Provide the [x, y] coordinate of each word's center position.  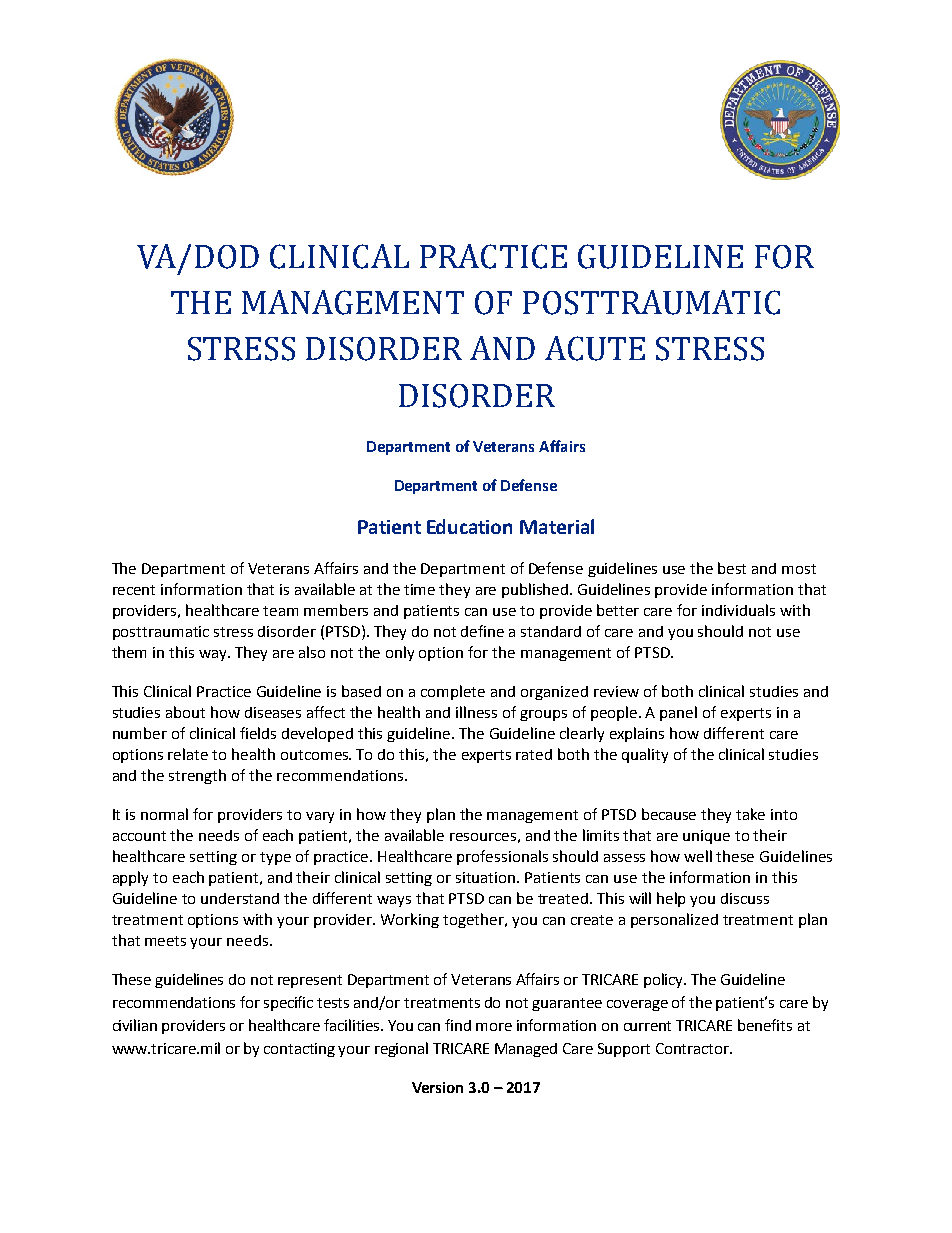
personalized [674, 920]
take [750, 814]
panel [678, 713]
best [732, 568]
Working [410, 920]
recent [134, 590]
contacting [299, 1050]
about [185, 712]
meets [165, 941]
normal [164, 814]
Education [469, 526]
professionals [502, 857]
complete [453, 692]
